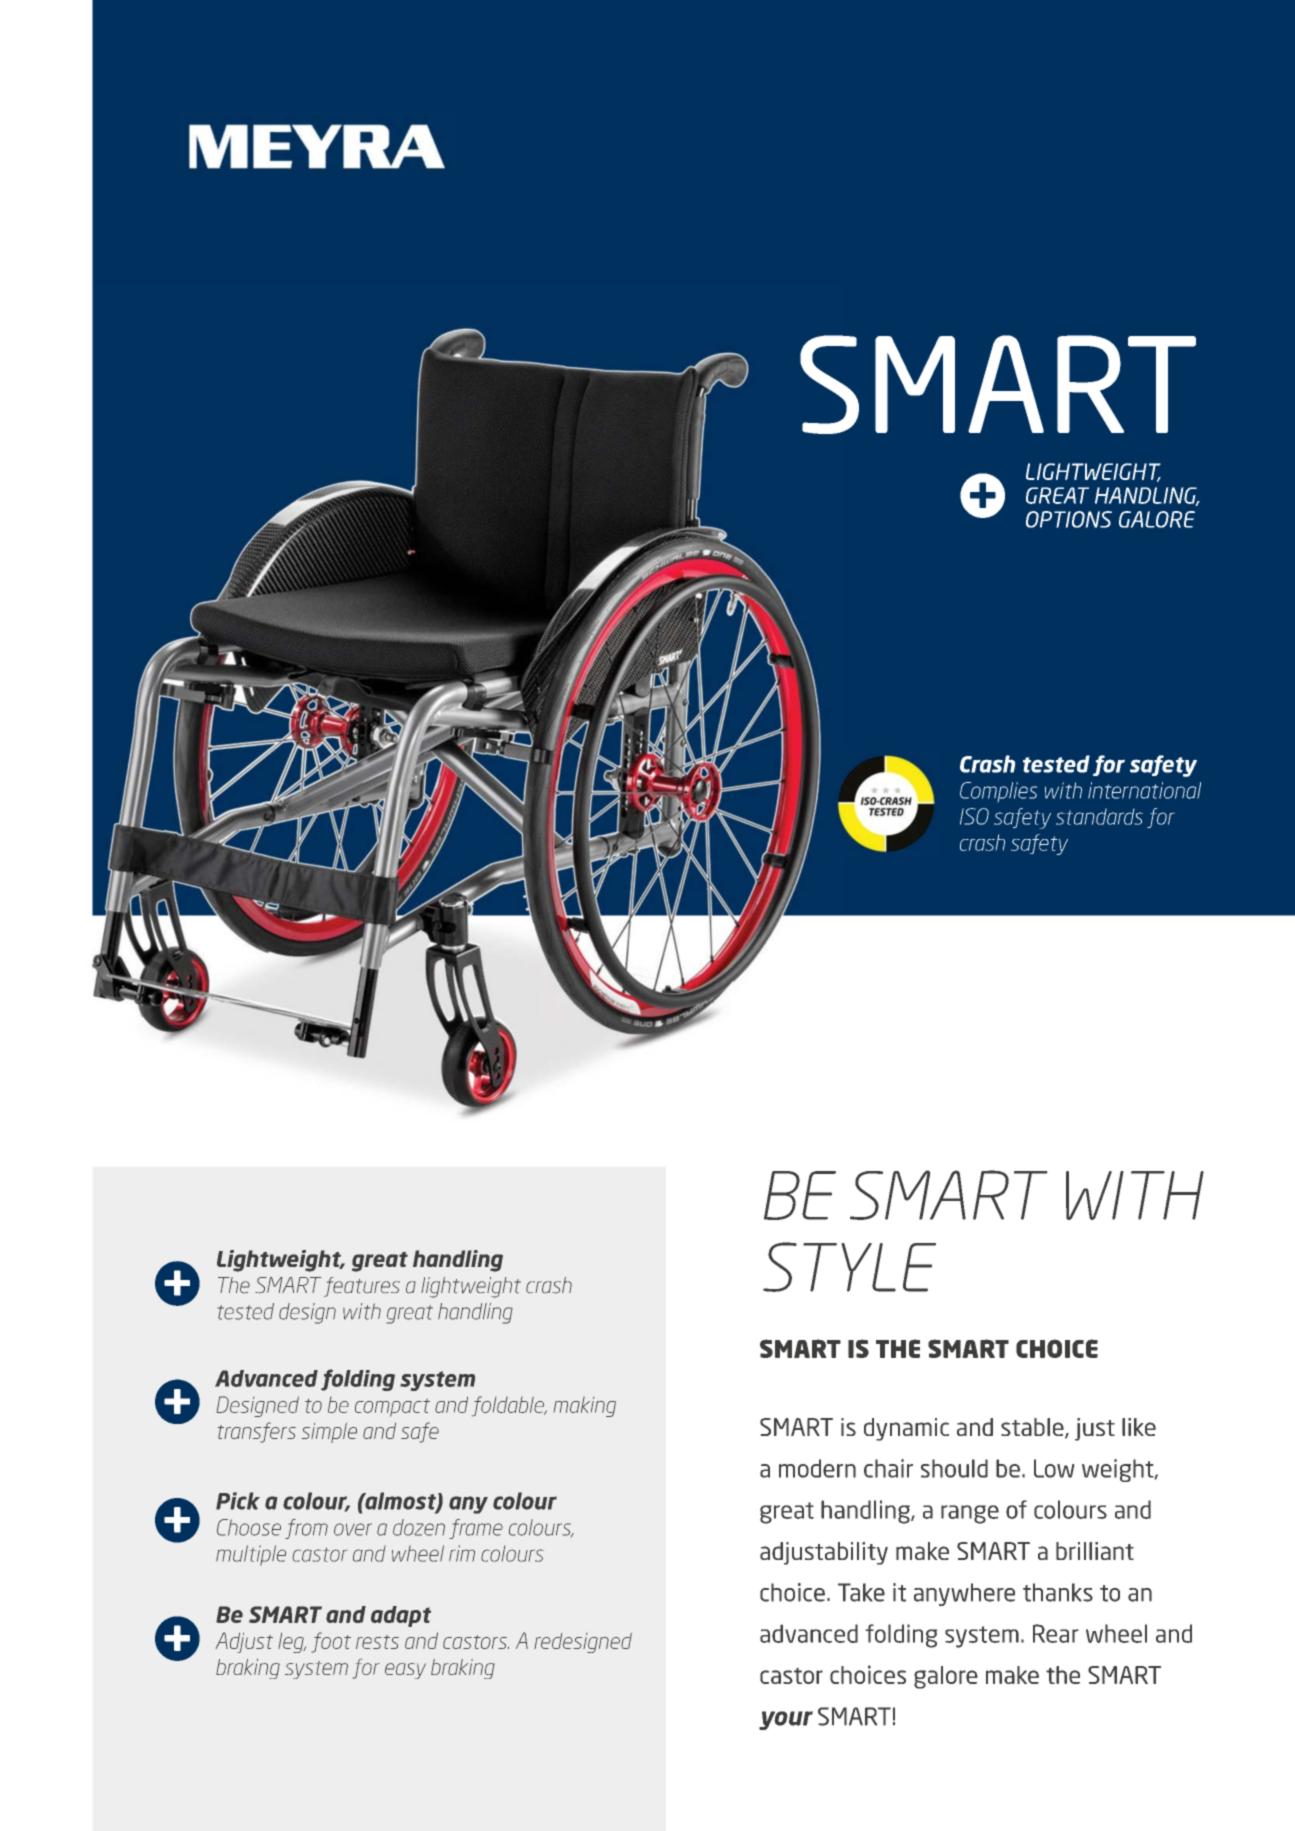  What do you see at coordinates (1099, 816) in the screenshot?
I see `standards` at bounding box center [1099, 816].
